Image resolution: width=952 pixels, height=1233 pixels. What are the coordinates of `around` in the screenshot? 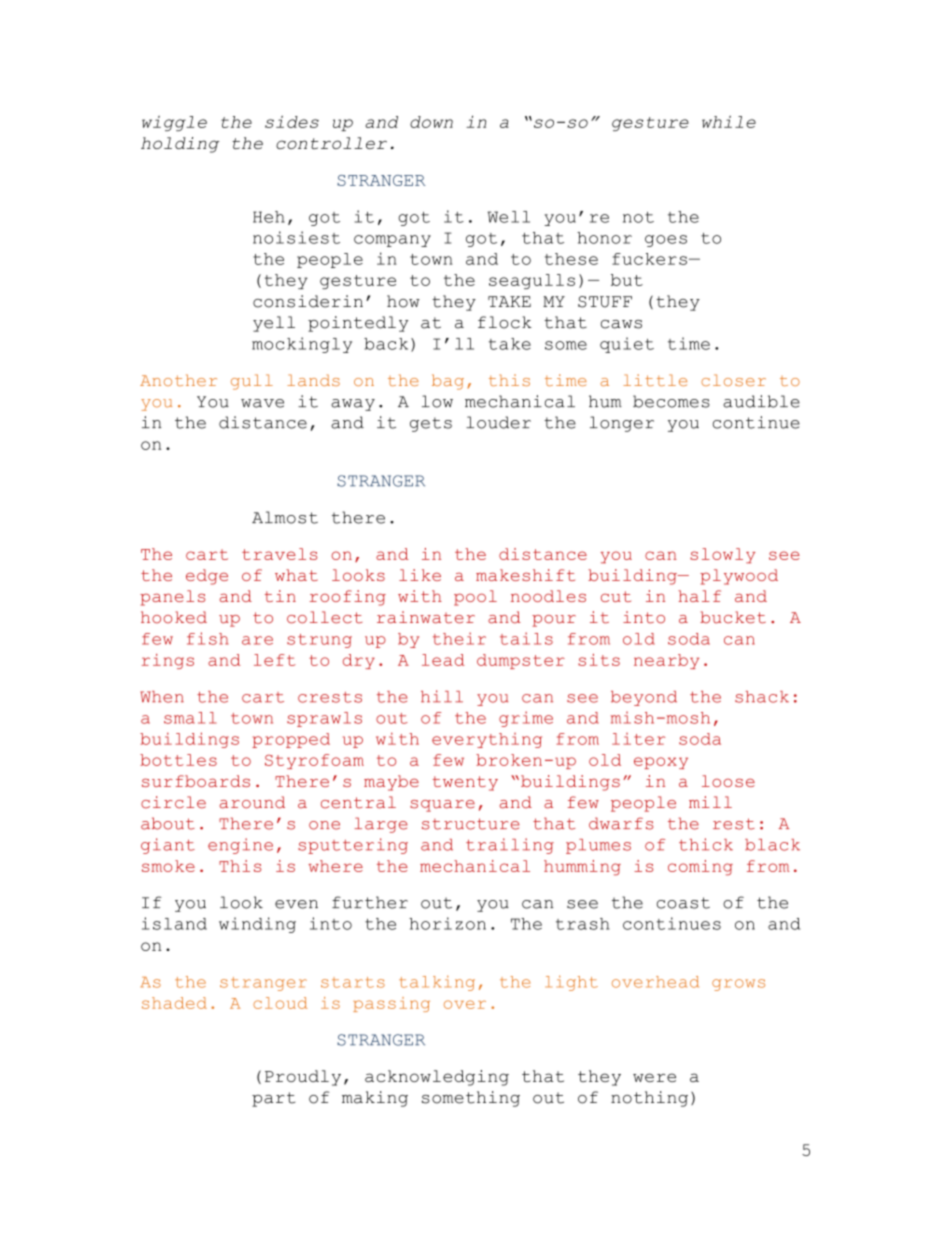 It's located at (252, 802).
